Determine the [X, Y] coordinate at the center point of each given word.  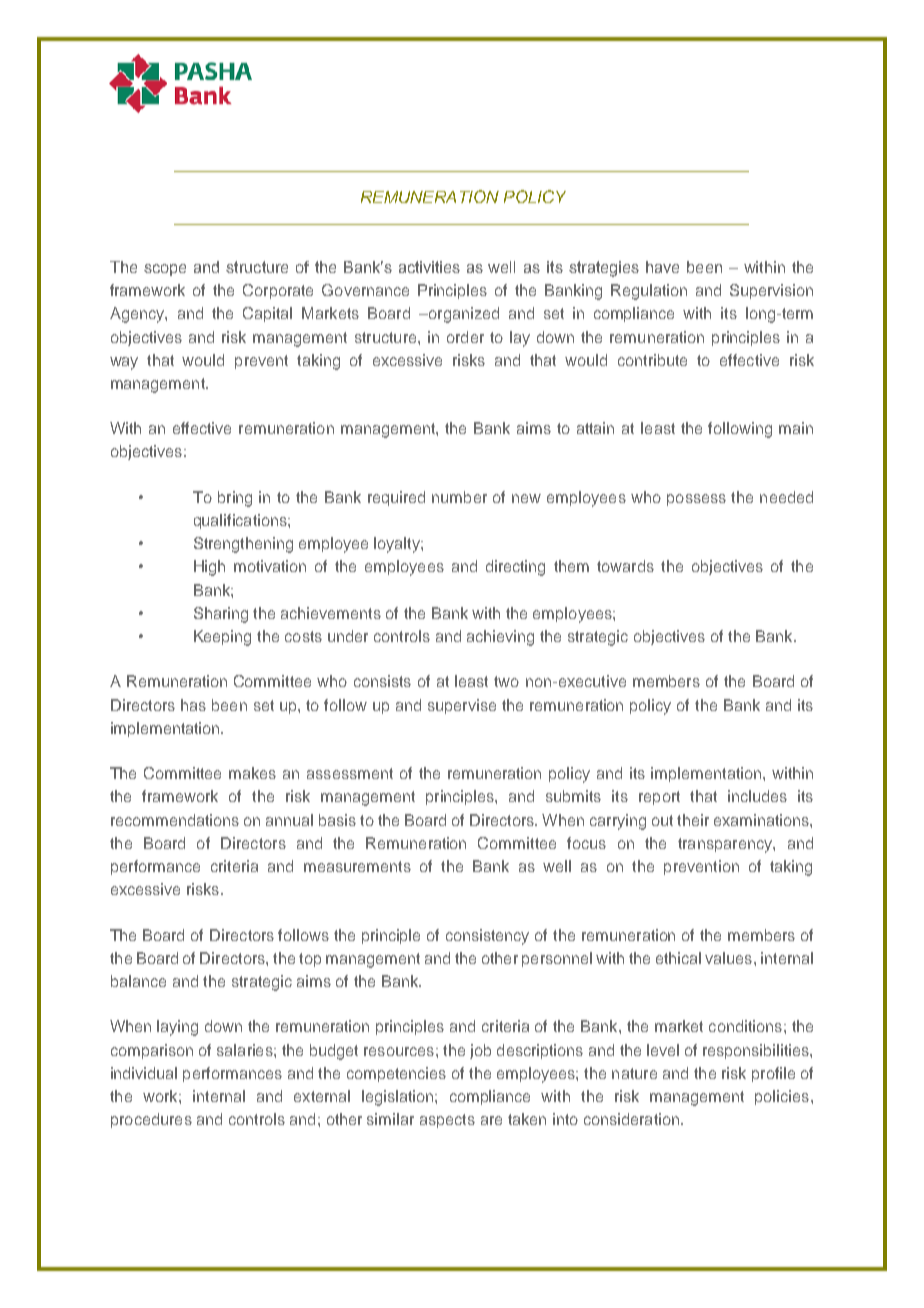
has [193, 705]
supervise [462, 706]
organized [462, 315]
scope [165, 270]
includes [757, 796]
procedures [151, 1120]
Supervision [771, 291]
